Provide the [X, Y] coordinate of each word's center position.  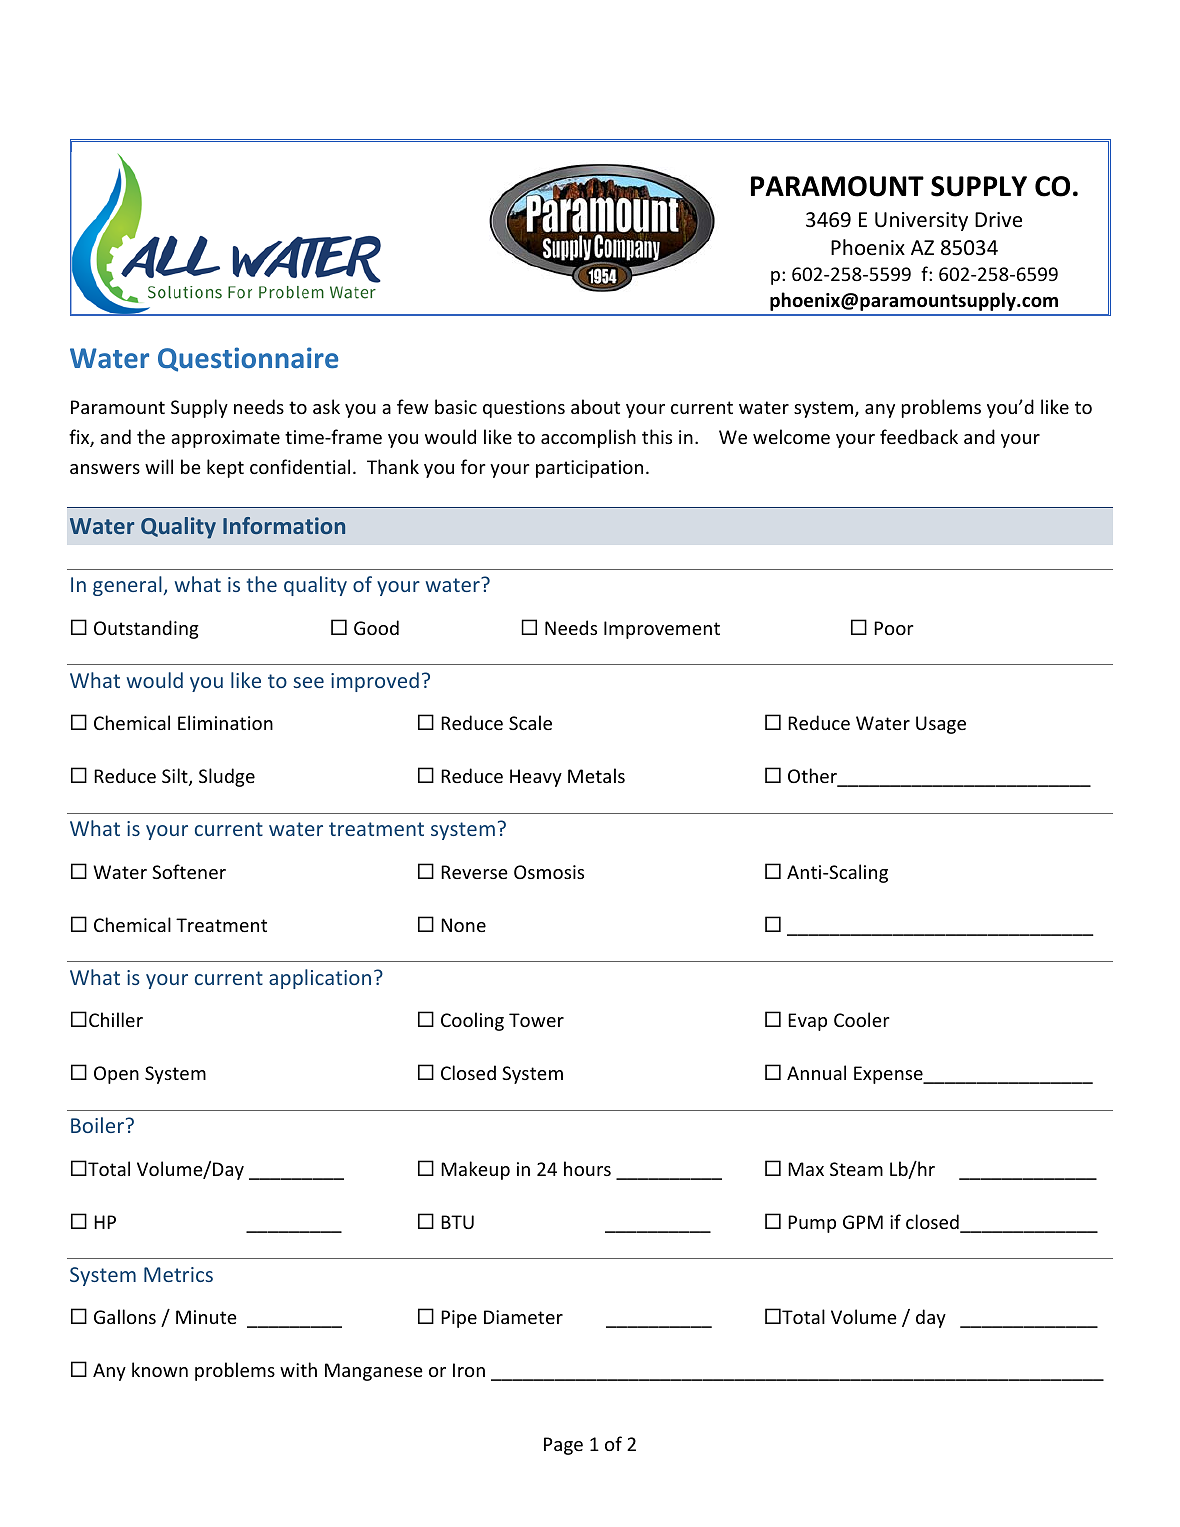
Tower [536, 1020]
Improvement [662, 630]
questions [524, 409]
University [921, 221]
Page [563, 1446]
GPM [863, 1222]
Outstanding [146, 629]
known [160, 1369]
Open [116, 1075]
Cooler [862, 1019]
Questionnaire [248, 359]
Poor [894, 628]
